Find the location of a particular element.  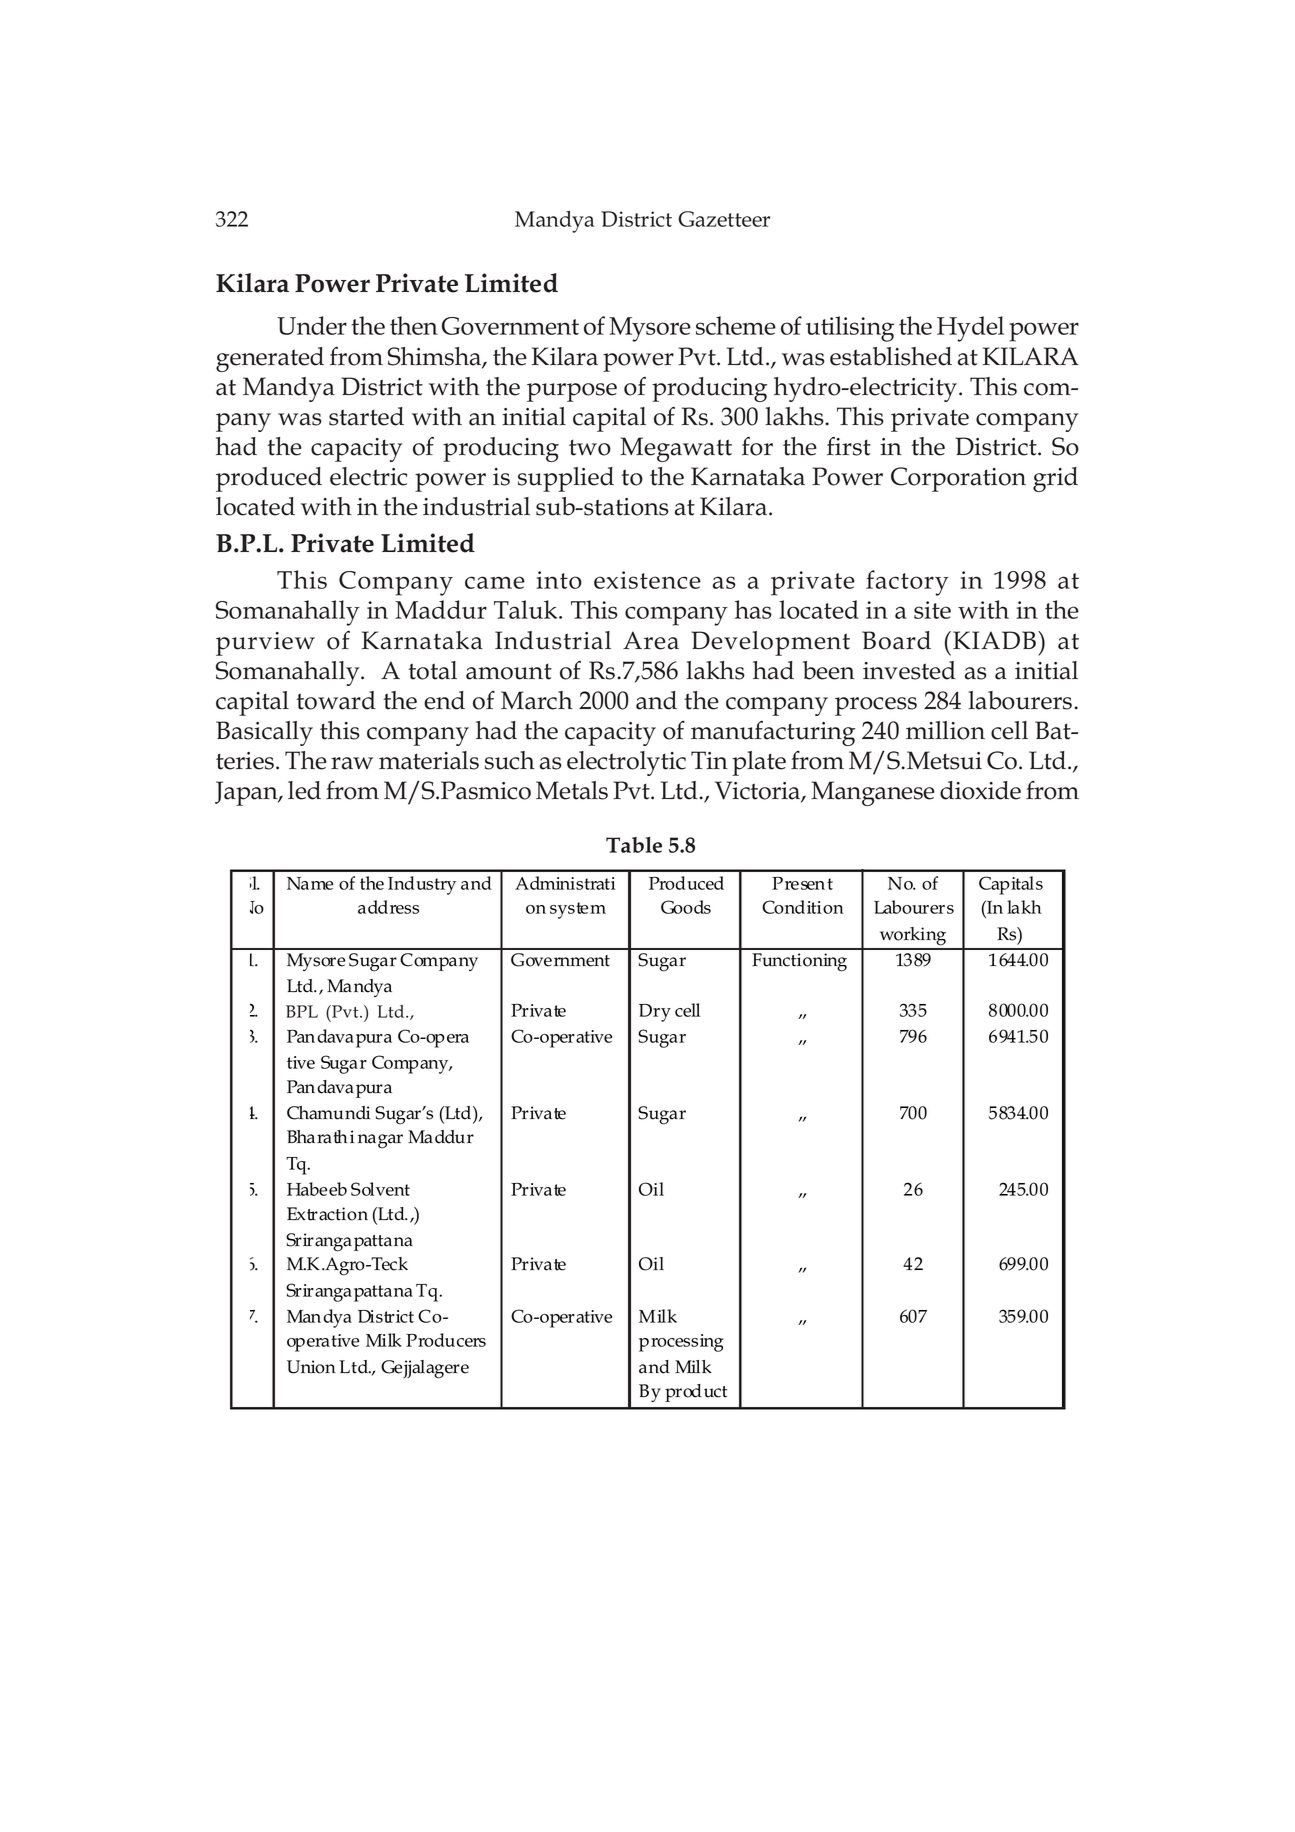

Gazetteer is located at coordinates (724, 219).
